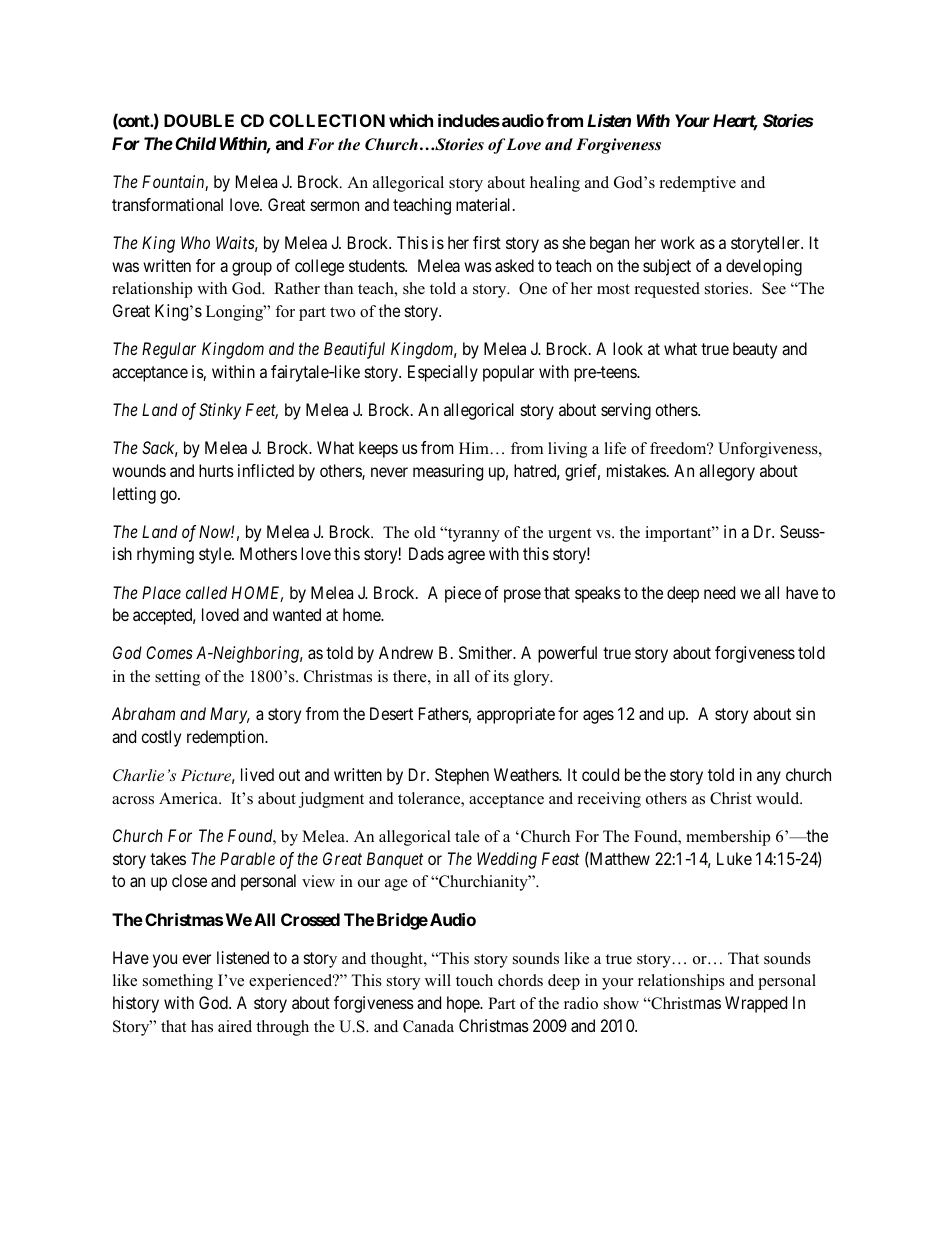 The height and width of the document is (1233, 952). I want to click on need, so click(719, 592).
